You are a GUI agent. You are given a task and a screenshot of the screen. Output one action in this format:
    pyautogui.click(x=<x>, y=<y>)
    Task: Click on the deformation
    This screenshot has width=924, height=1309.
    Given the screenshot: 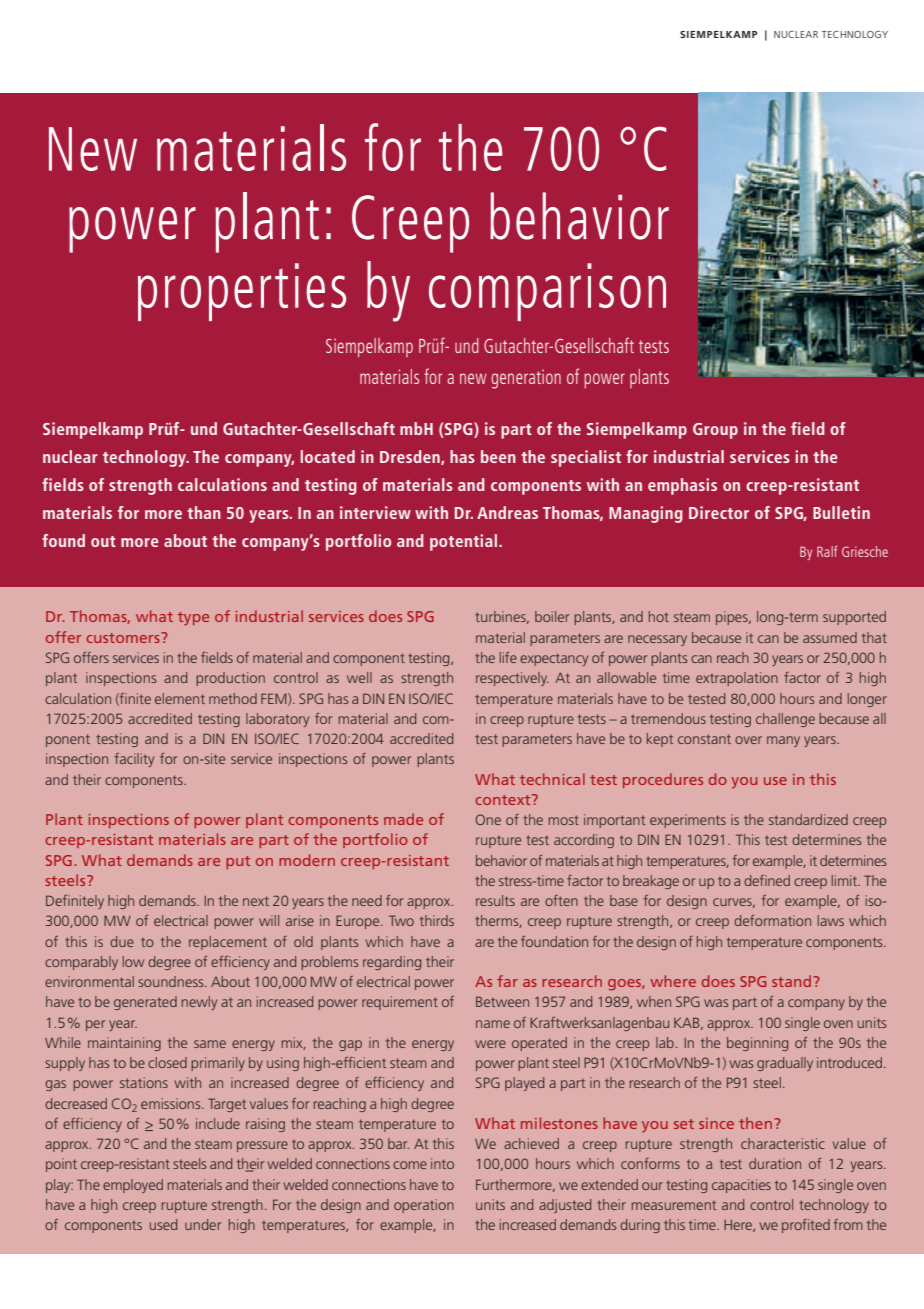 What is the action you would take?
    pyautogui.click(x=772, y=920)
